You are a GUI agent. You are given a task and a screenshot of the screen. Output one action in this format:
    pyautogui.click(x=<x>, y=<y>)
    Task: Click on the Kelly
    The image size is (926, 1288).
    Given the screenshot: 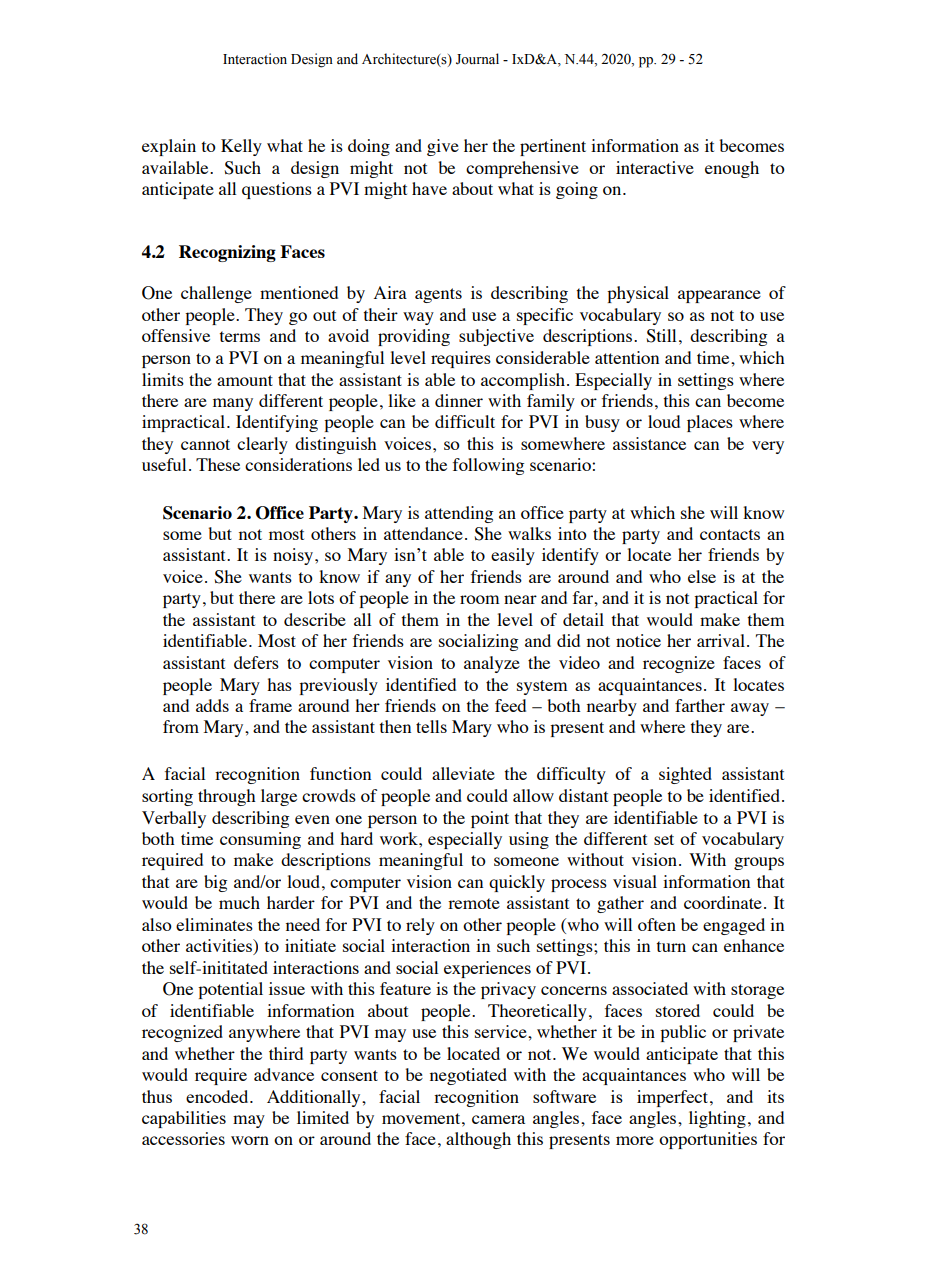 What is the action you would take?
    pyautogui.click(x=241, y=147)
